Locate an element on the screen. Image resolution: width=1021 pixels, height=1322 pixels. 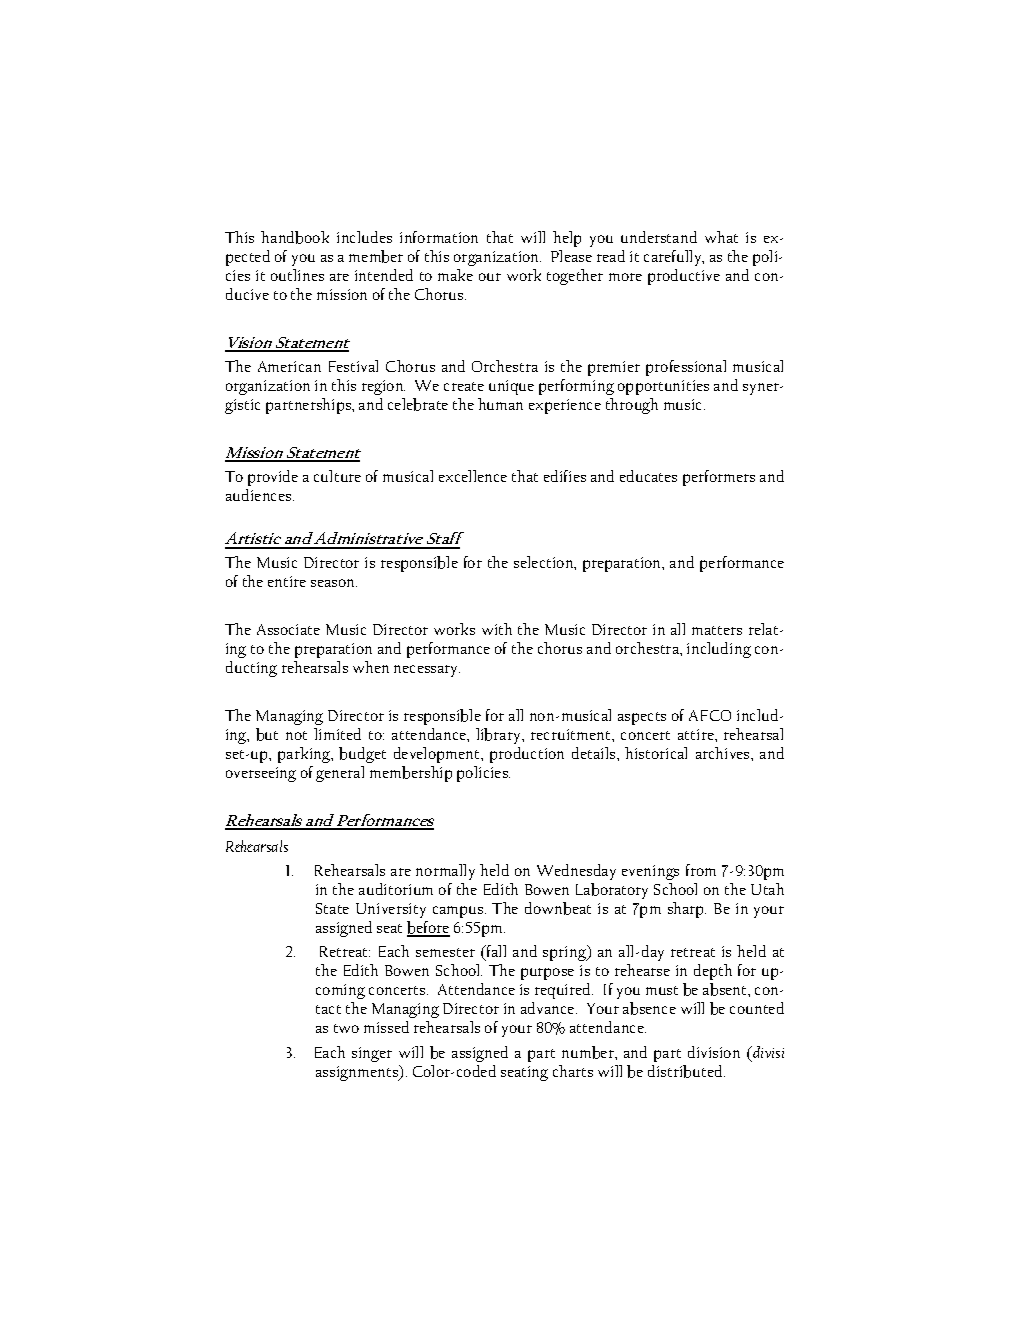
productive is located at coordinates (684, 277).
